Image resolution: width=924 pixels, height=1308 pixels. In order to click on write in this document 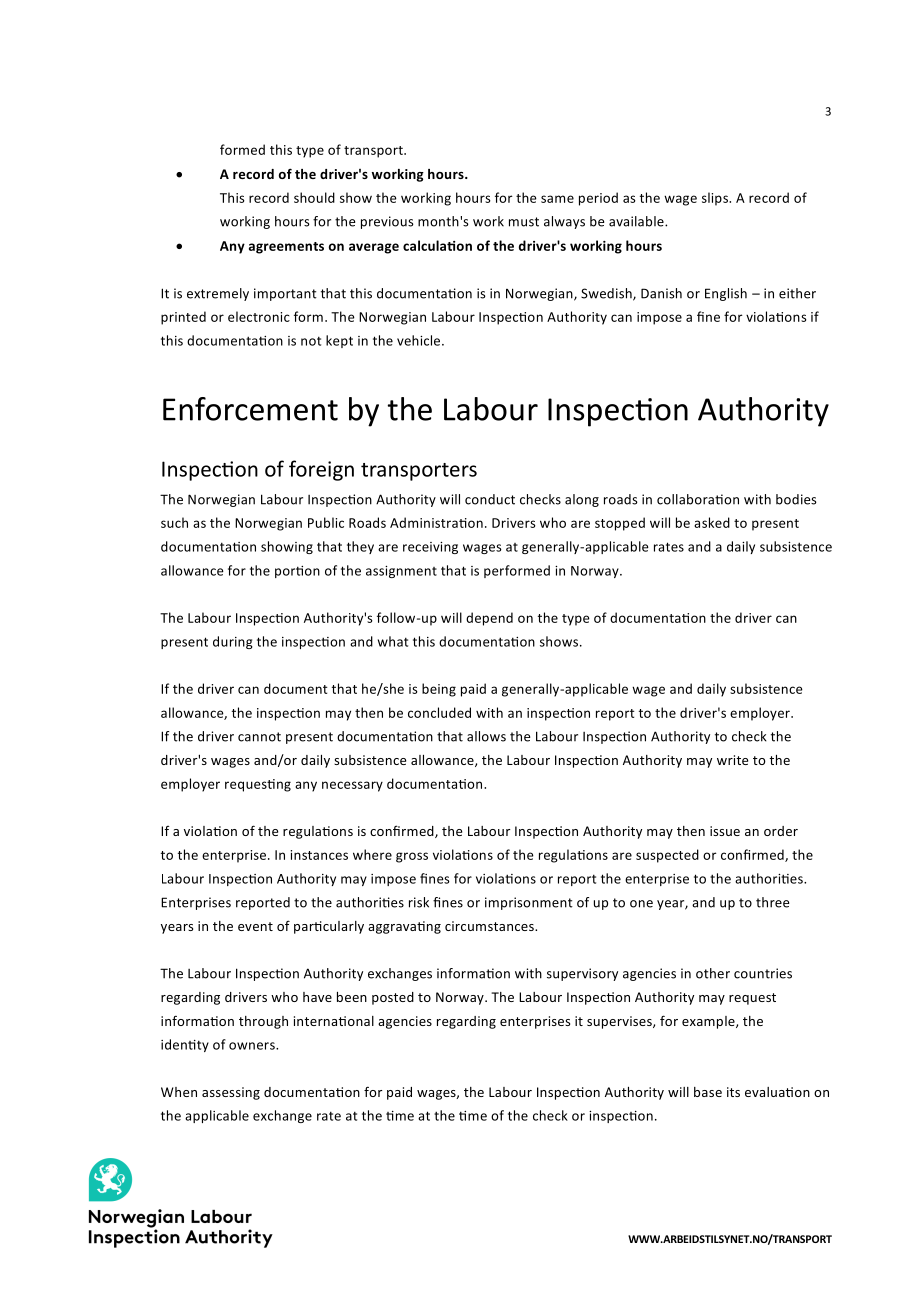, I will do `click(732, 760)`.
